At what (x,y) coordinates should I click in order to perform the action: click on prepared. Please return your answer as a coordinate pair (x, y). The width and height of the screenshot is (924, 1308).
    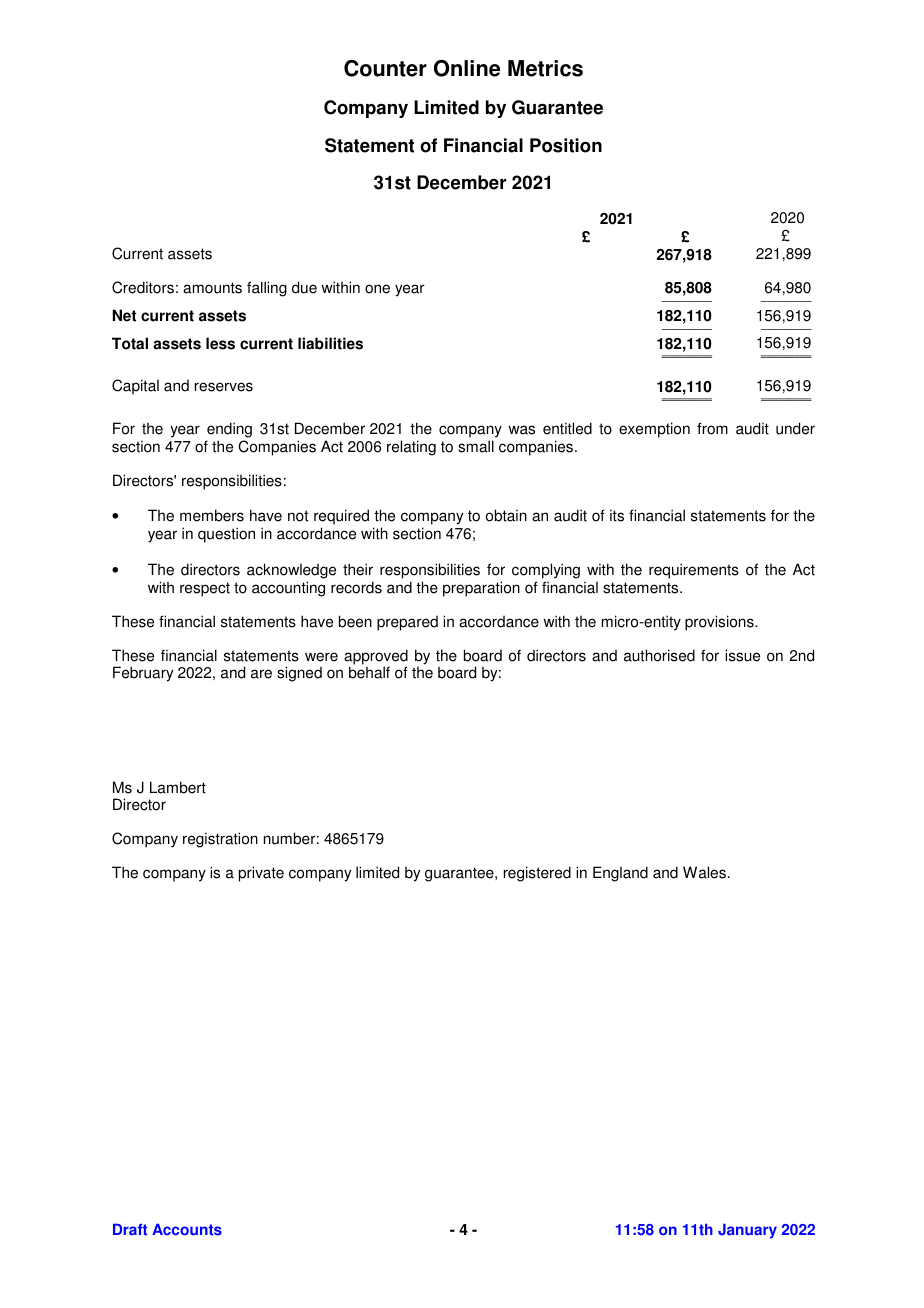
    Looking at the image, I should click on (407, 623).
